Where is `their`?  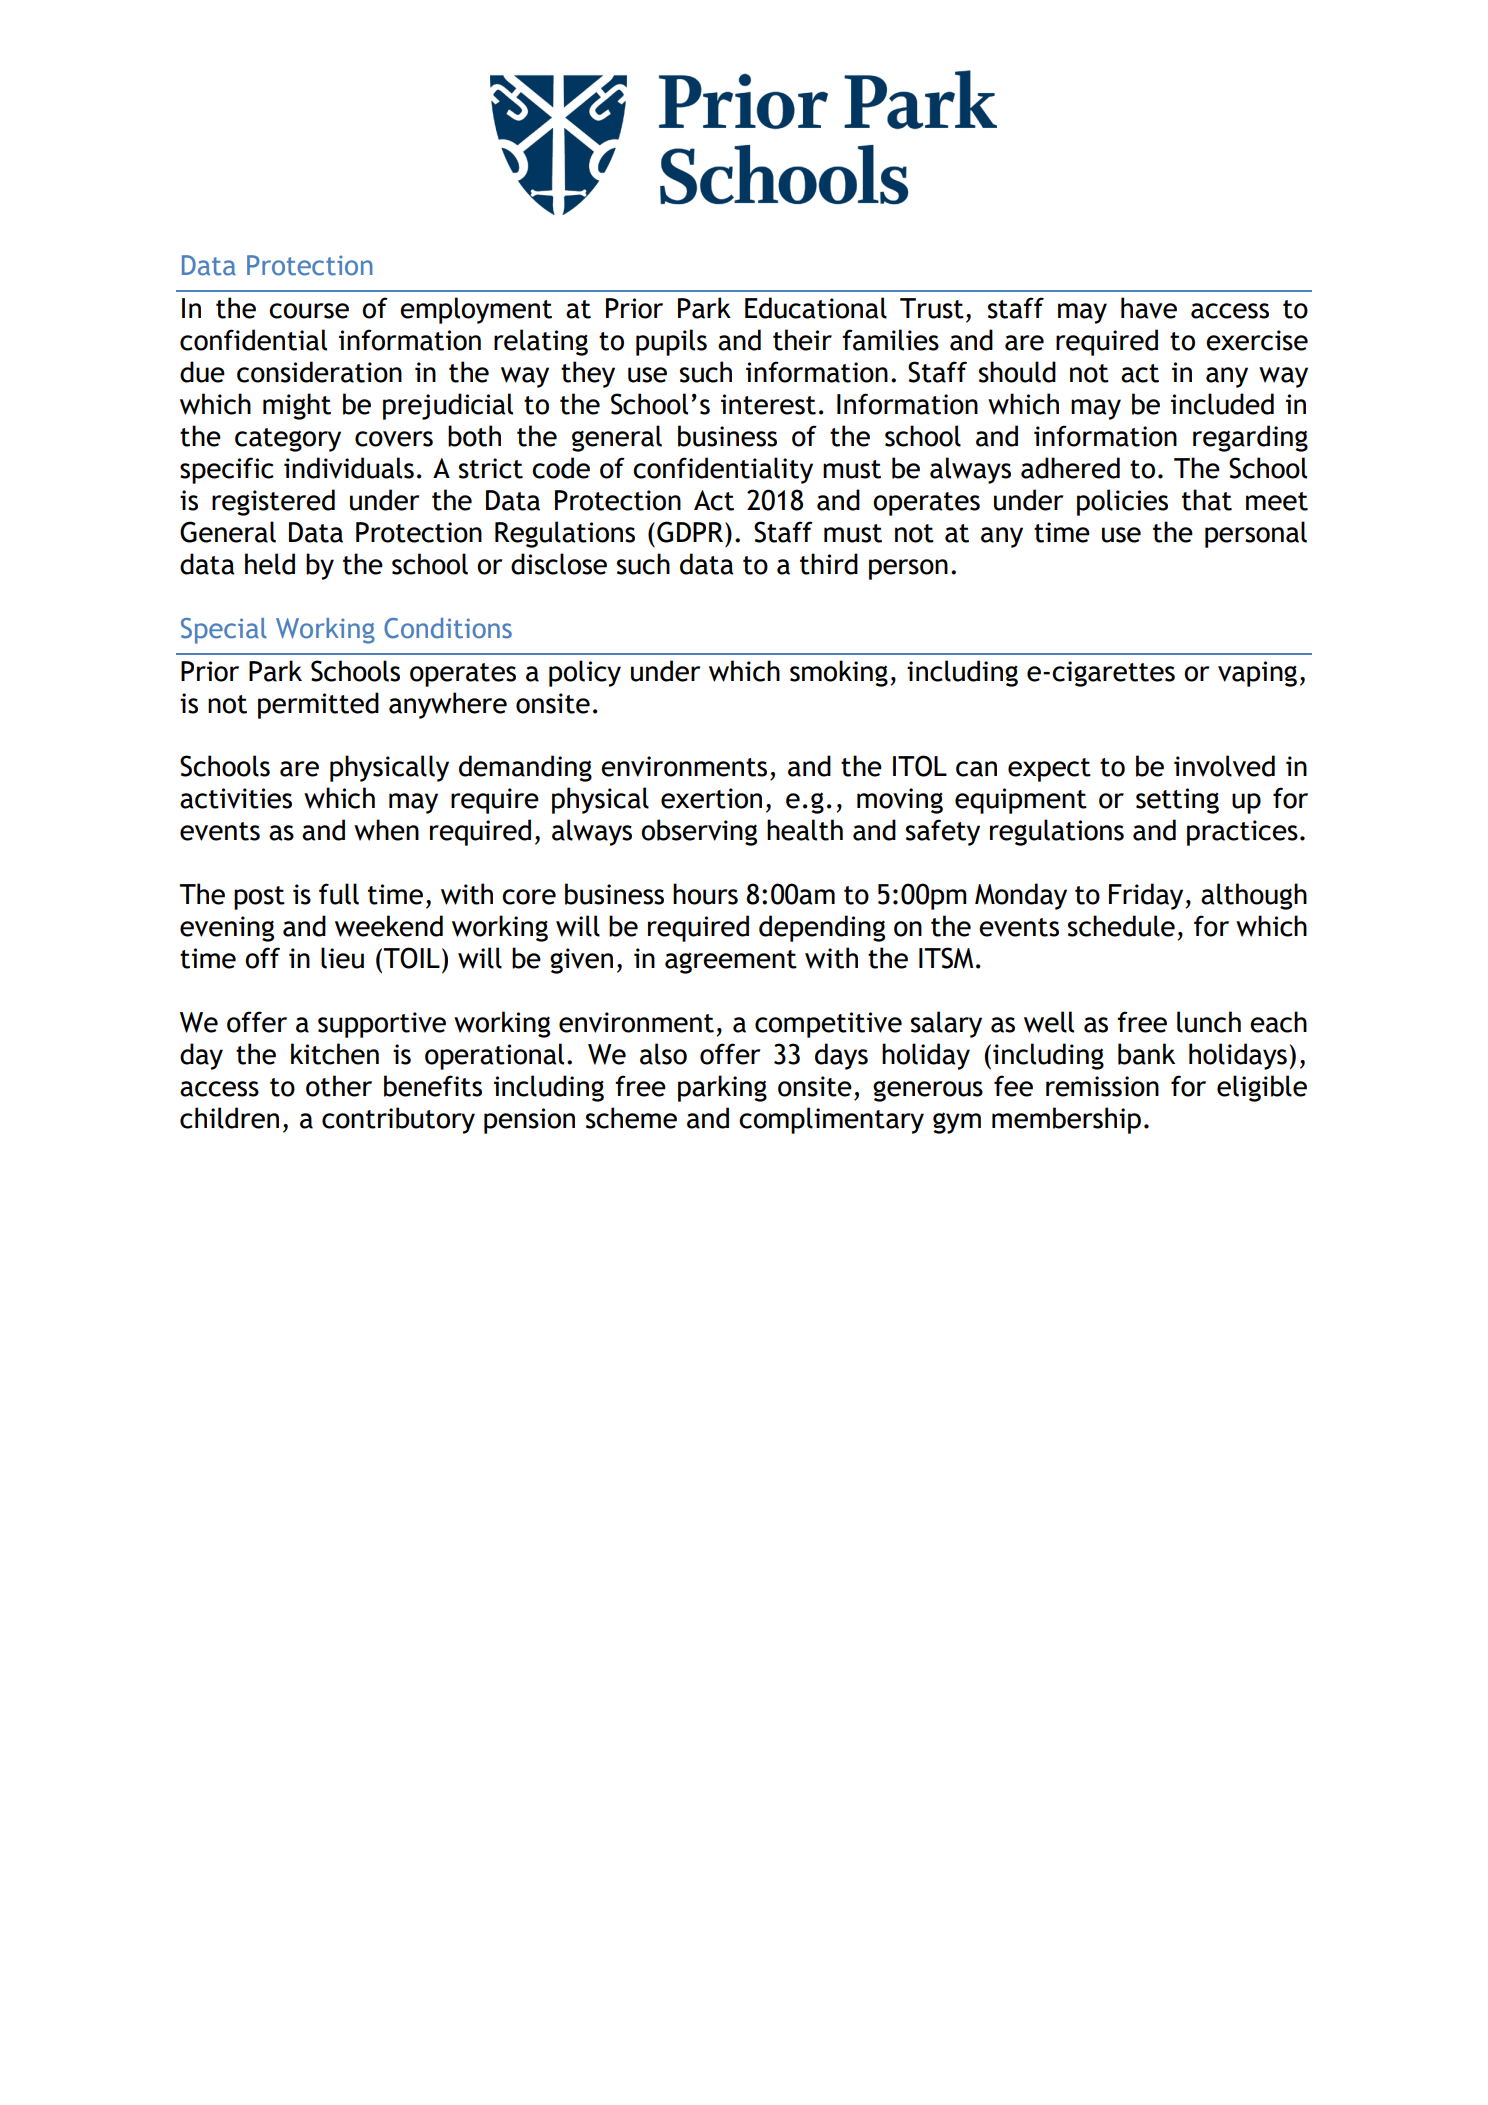
their is located at coordinates (802, 340).
